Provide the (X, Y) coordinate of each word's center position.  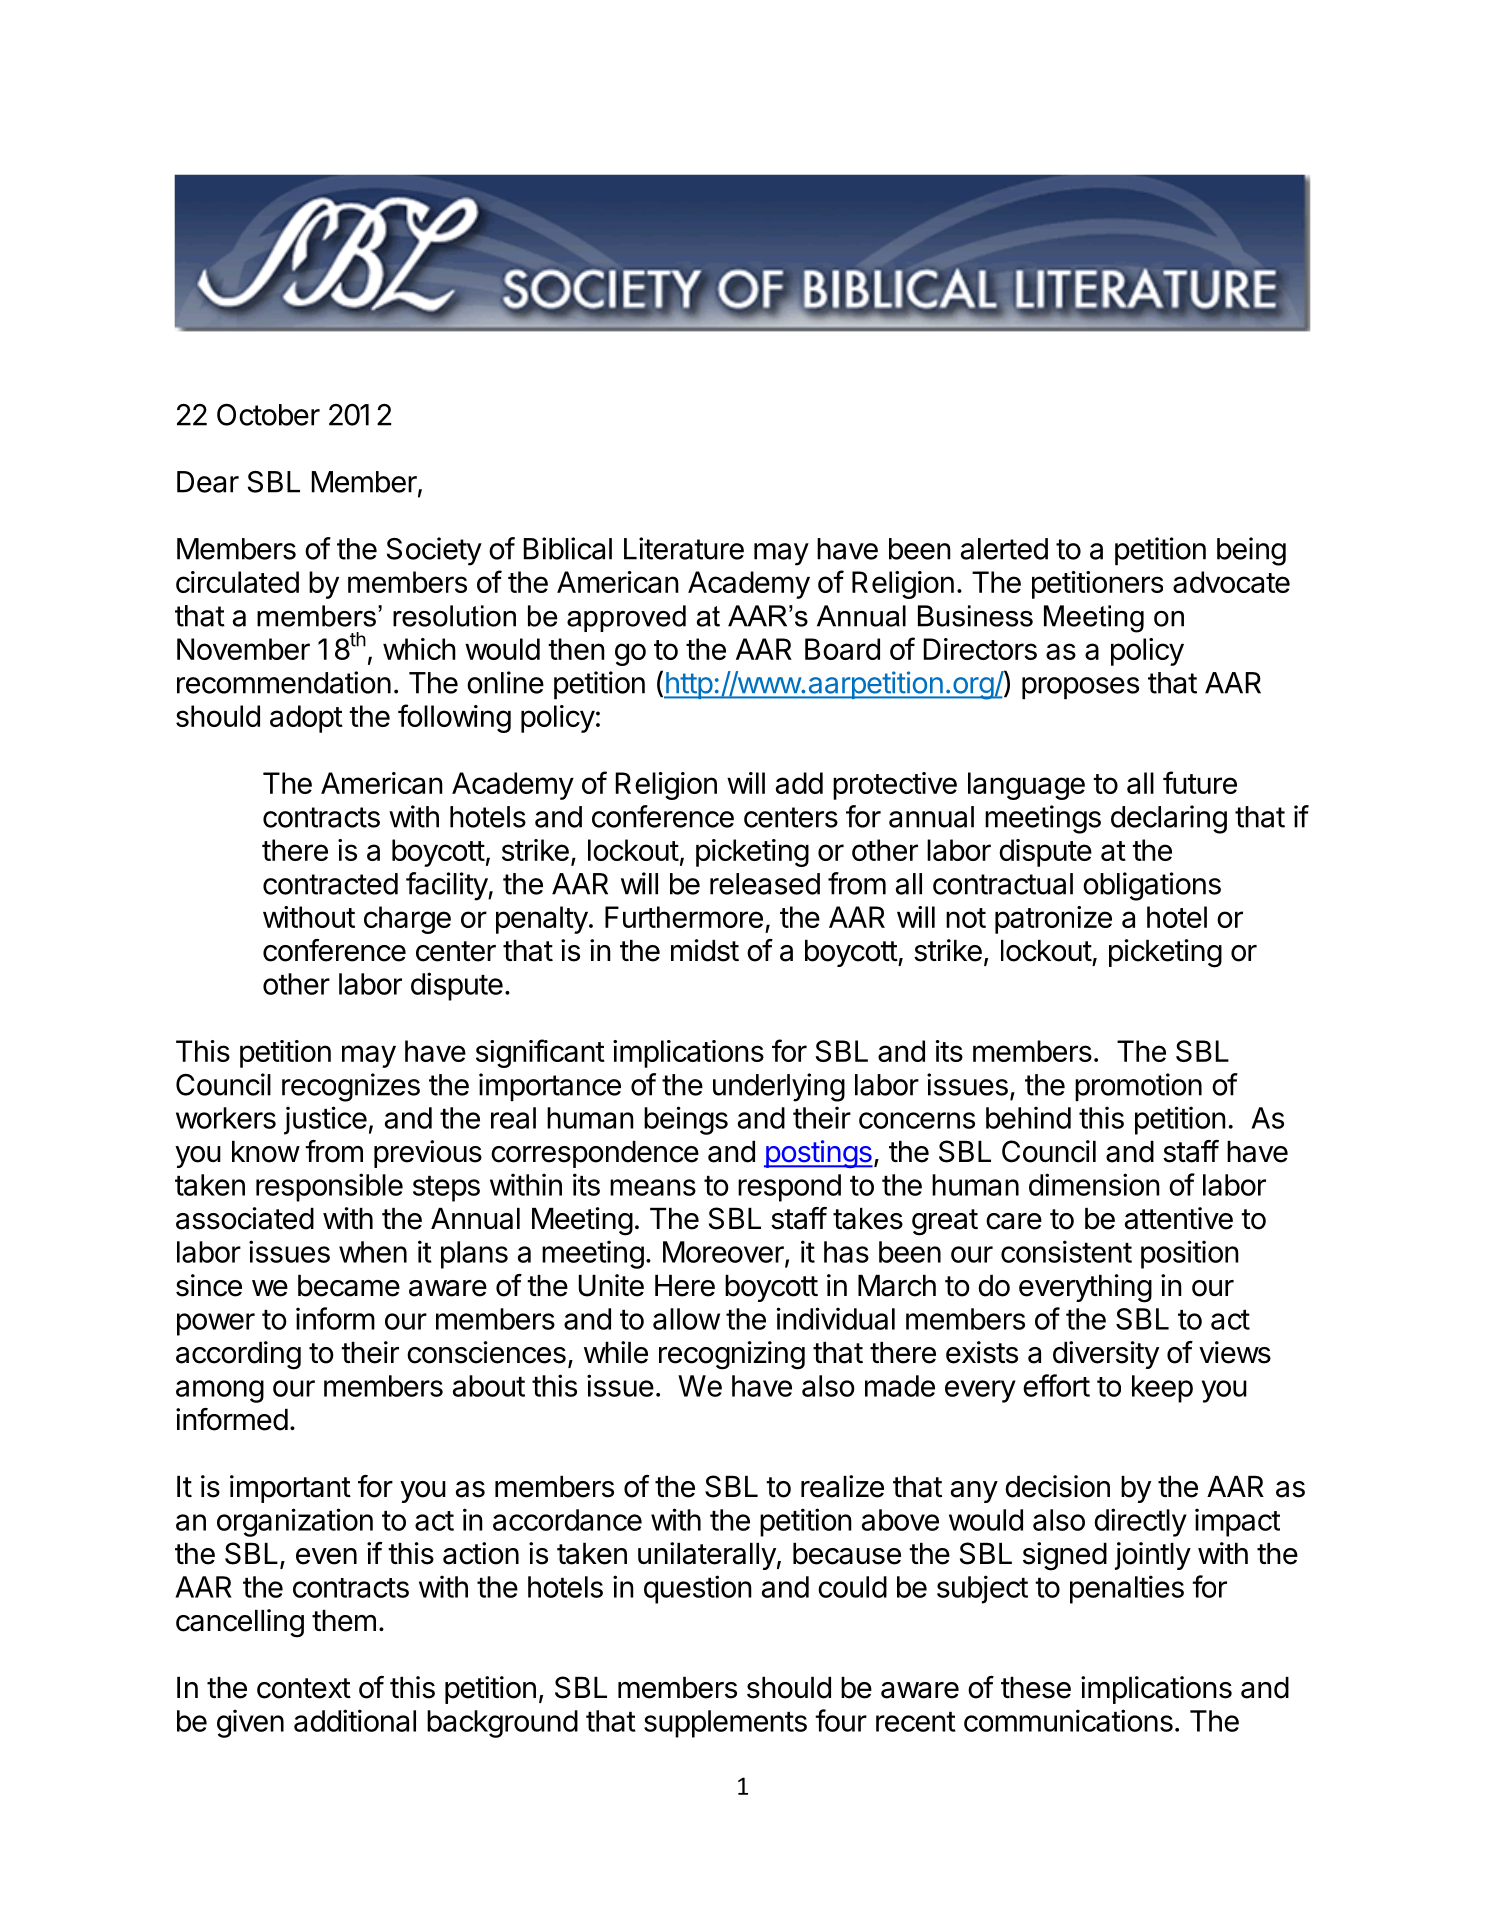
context (304, 1688)
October (268, 415)
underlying (779, 1087)
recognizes (351, 1087)
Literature (684, 548)
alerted (1004, 549)
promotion (1138, 1087)
